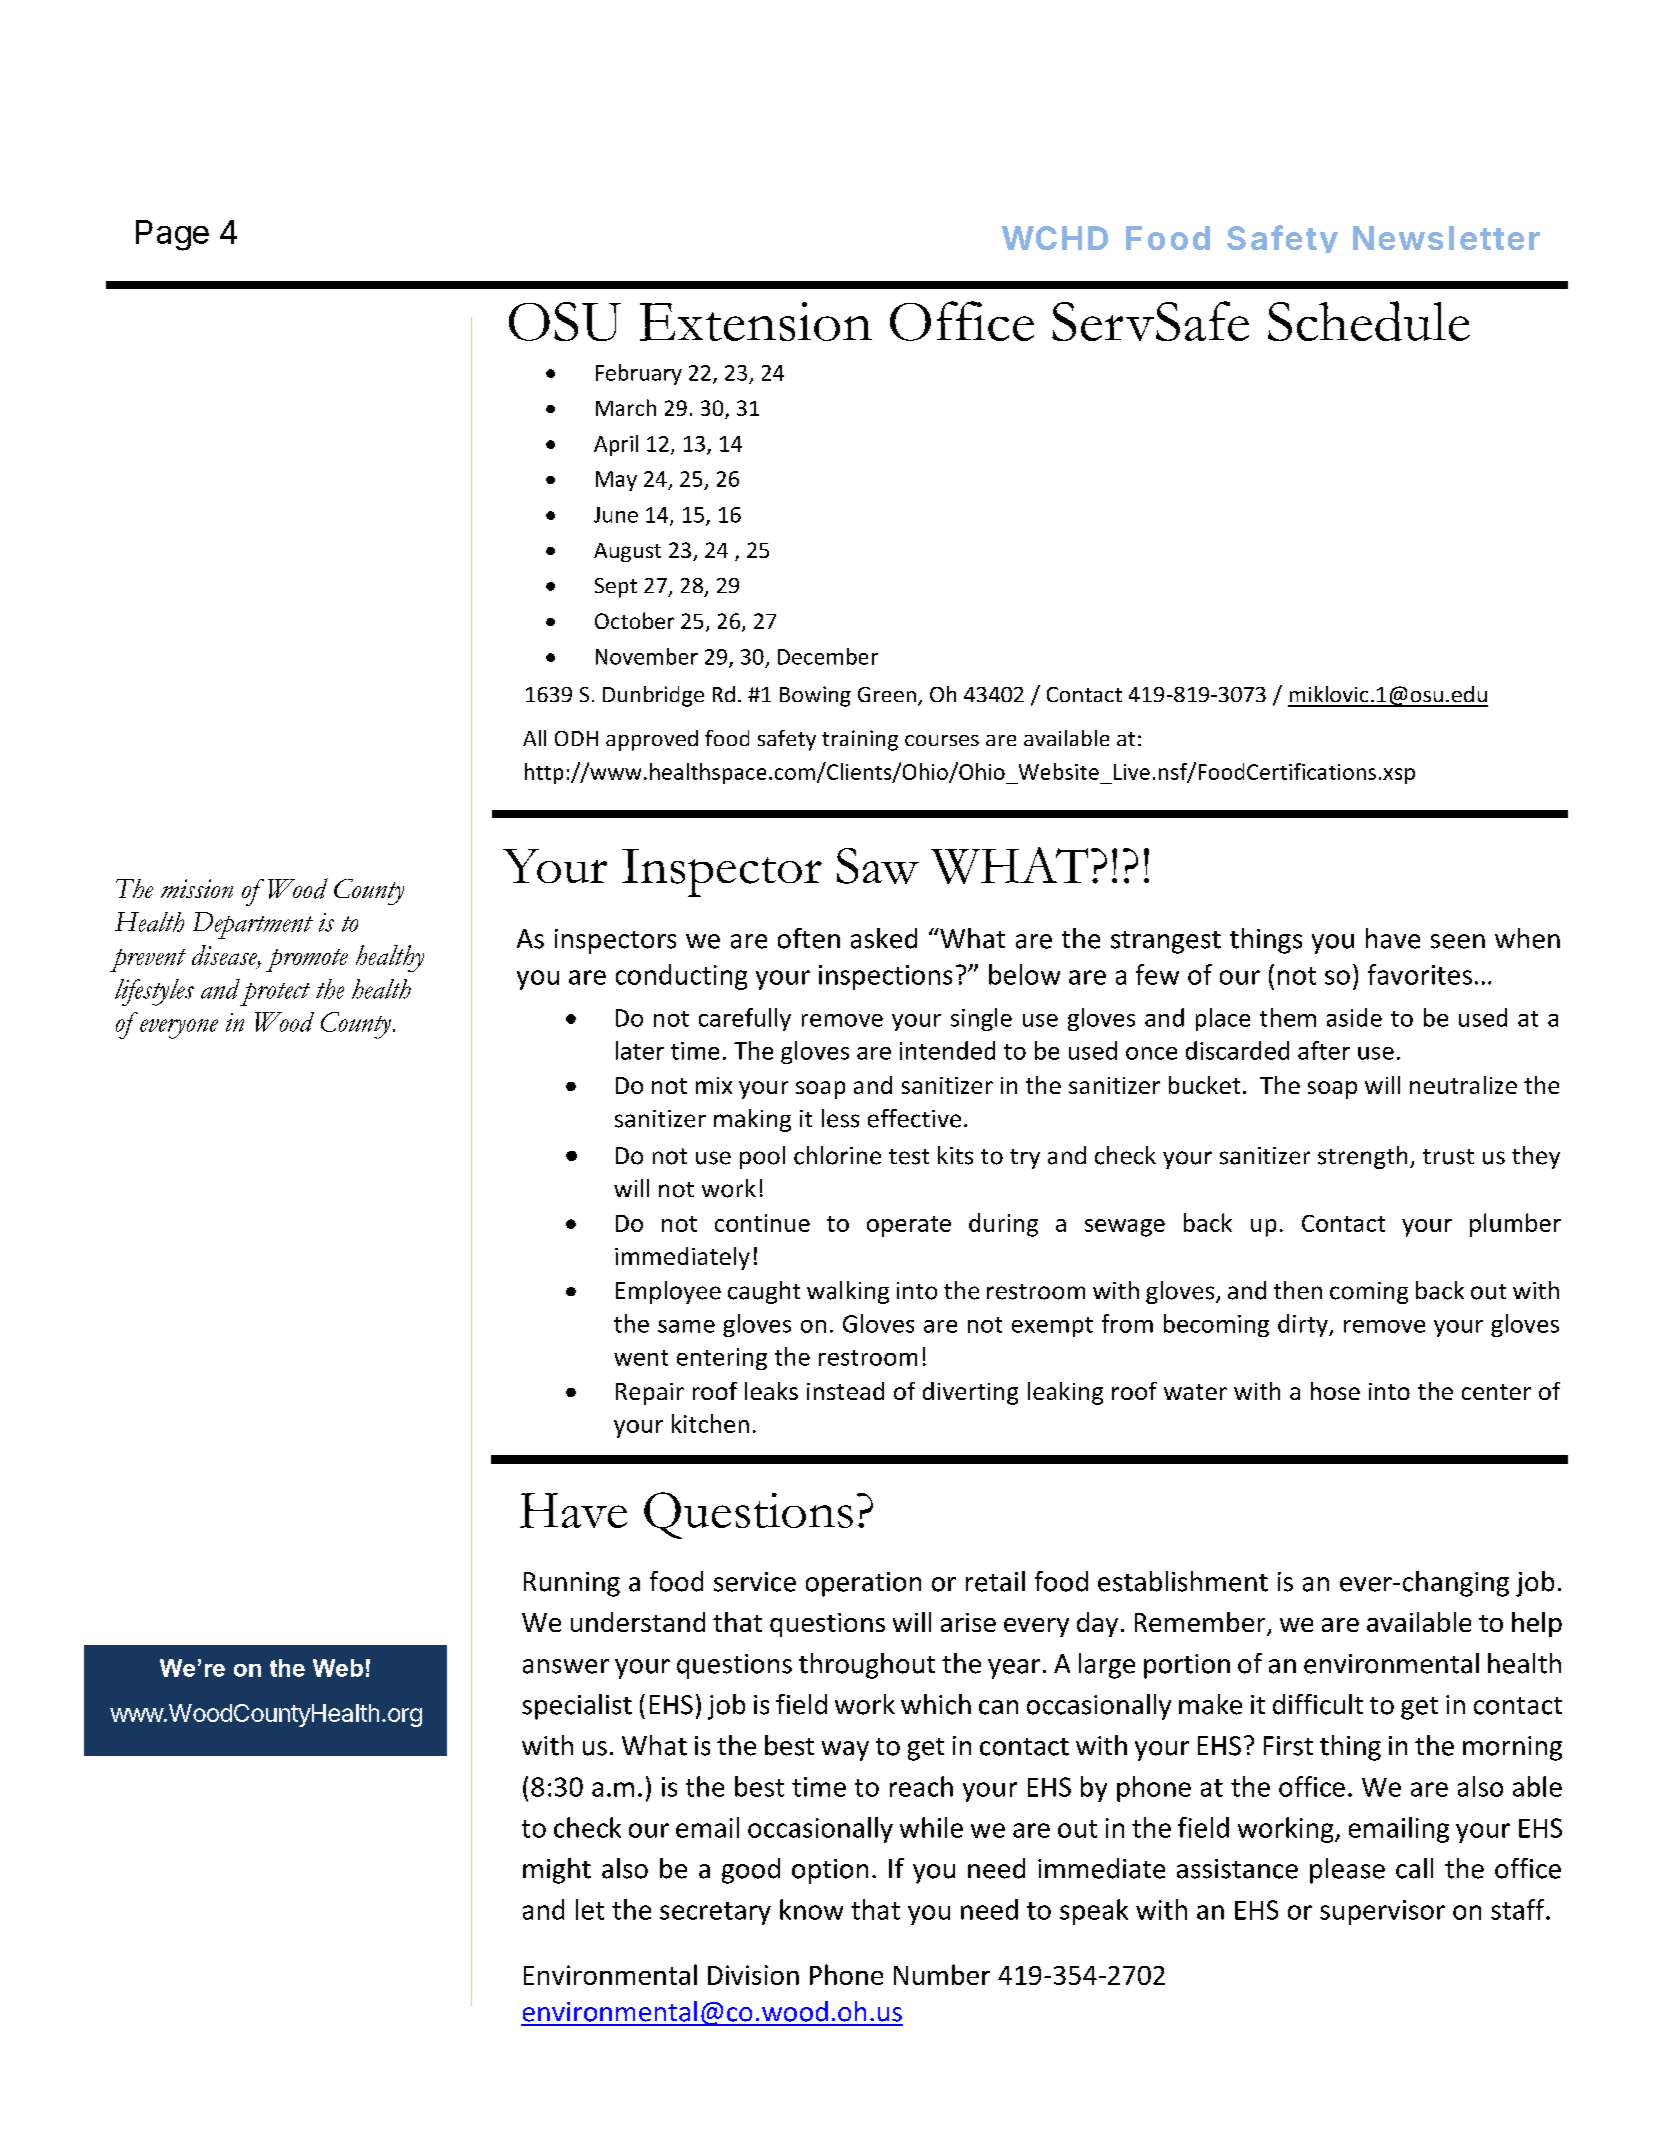 Image resolution: width=1656 pixels, height=2143 pixels. I want to click on seen, so click(1458, 941).
